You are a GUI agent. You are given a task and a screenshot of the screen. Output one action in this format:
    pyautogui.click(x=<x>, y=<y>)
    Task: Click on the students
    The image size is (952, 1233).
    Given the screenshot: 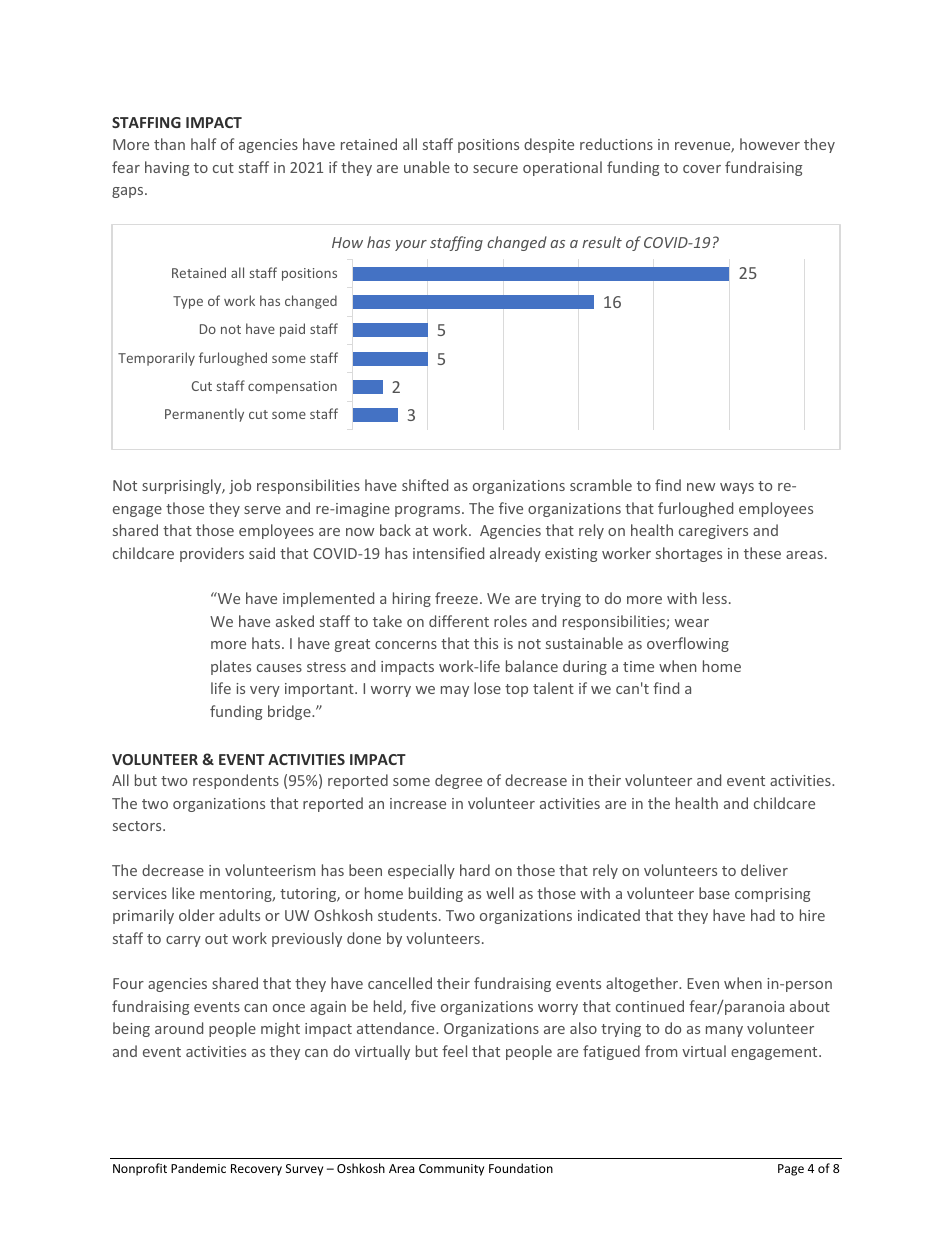 What is the action you would take?
    pyautogui.click(x=407, y=915)
